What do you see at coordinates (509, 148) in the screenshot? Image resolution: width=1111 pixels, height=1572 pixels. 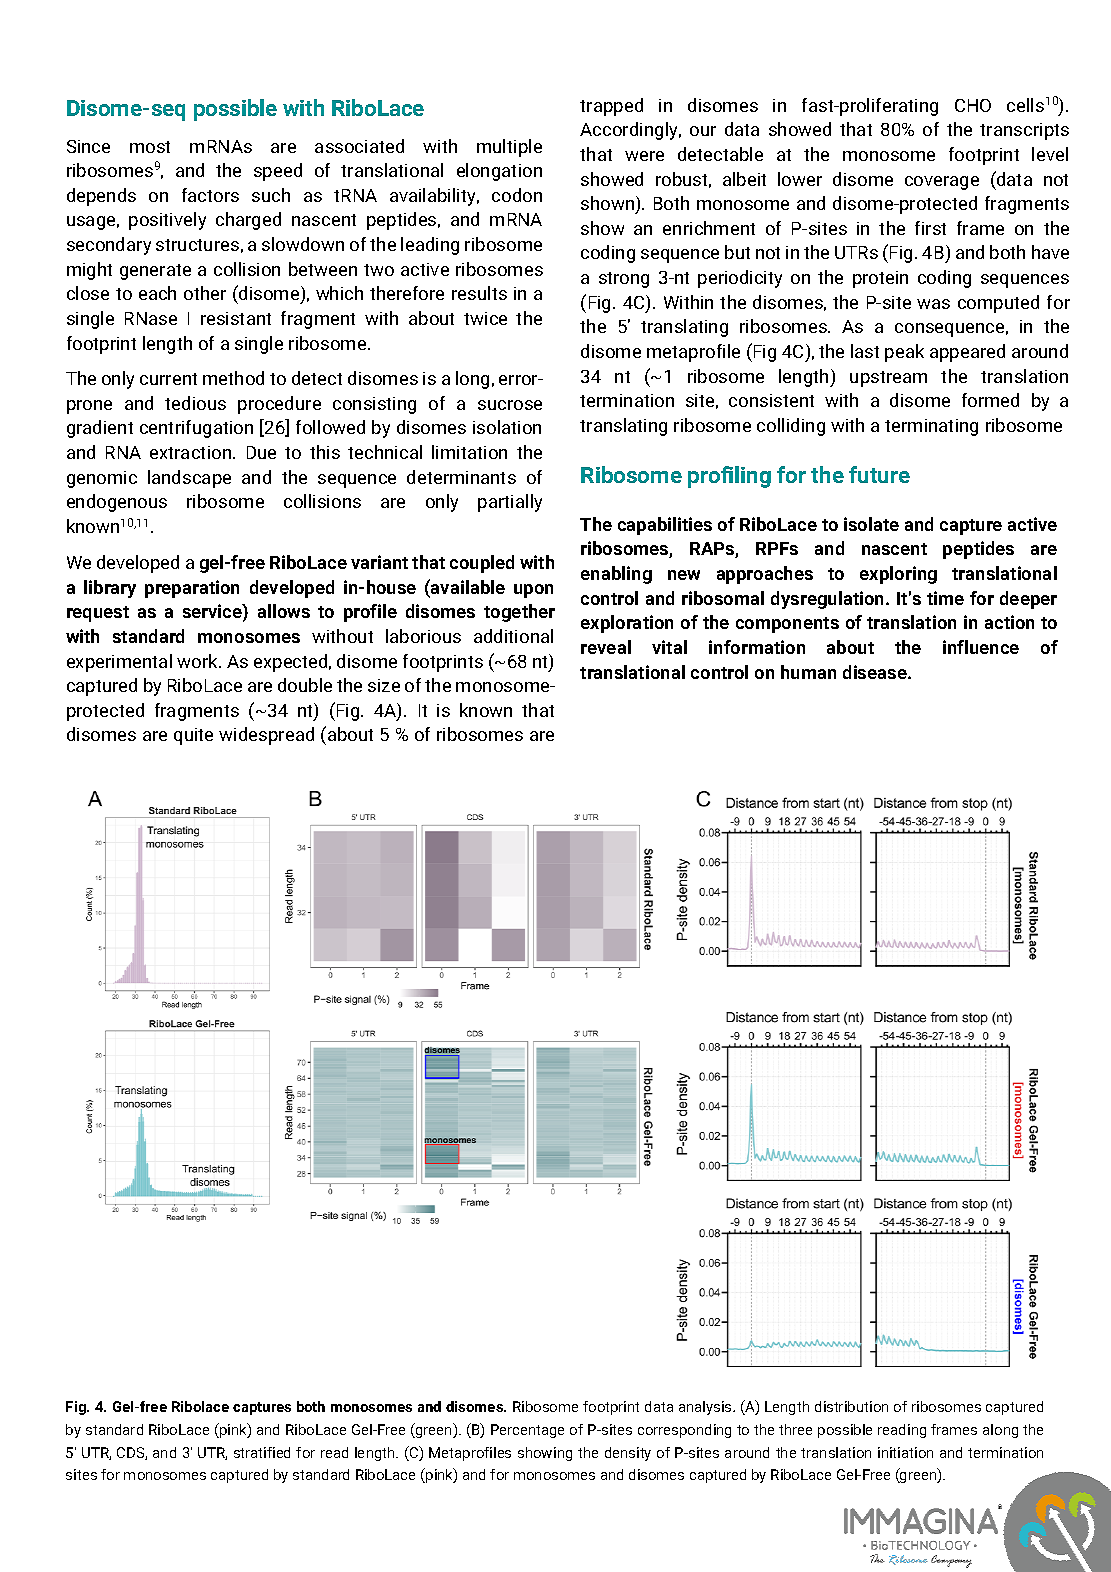 I see `multiple` at bounding box center [509, 148].
